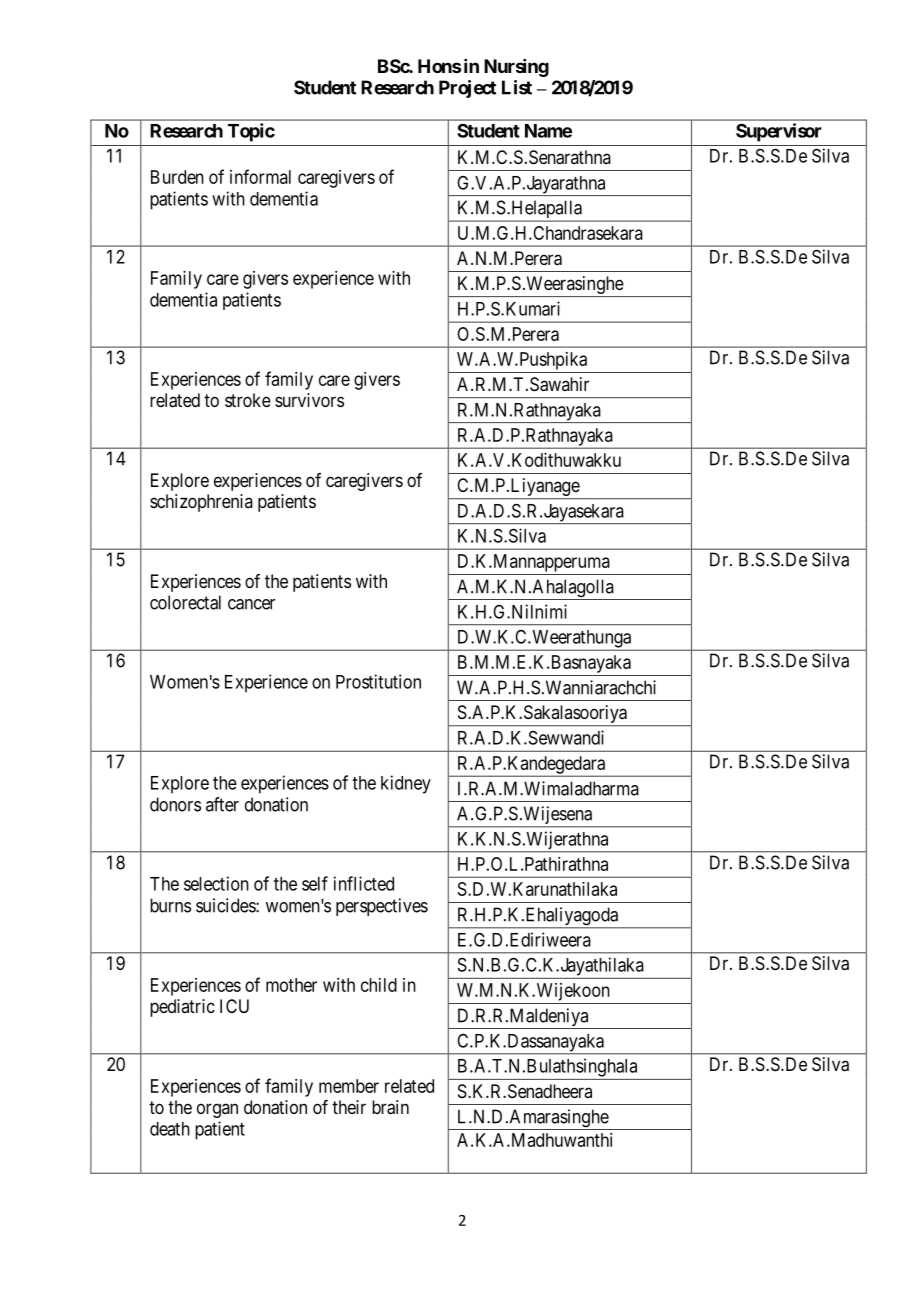  What do you see at coordinates (177, 177) in the screenshot?
I see `Burden` at bounding box center [177, 177].
